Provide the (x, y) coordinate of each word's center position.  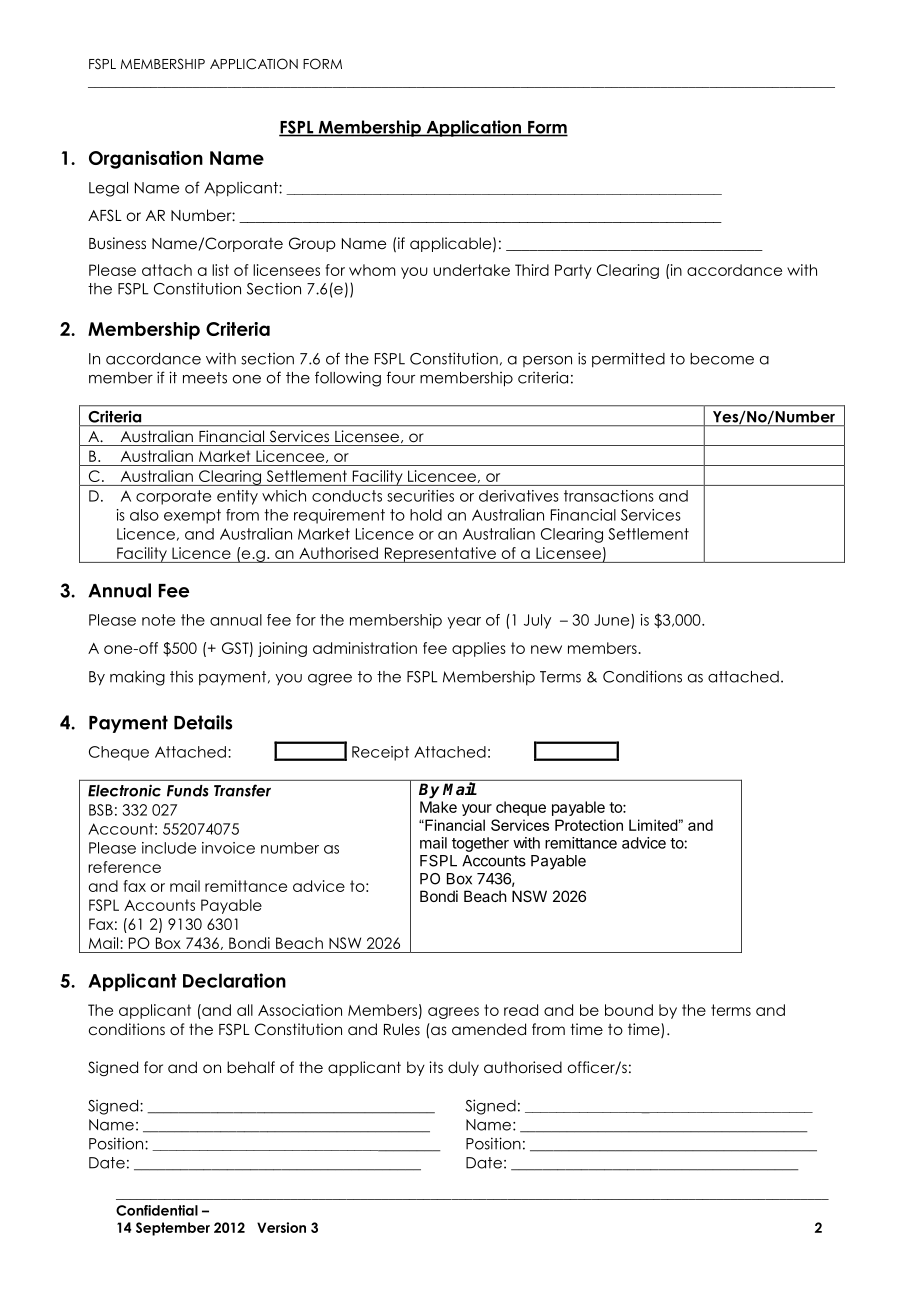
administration (365, 648)
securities (420, 496)
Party (573, 271)
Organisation (146, 160)
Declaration (234, 980)
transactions (609, 496)
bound (629, 1010)
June (613, 621)
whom (372, 270)
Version (281, 1227)
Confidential (157, 1210)
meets (205, 378)
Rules (402, 1029)
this (181, 677)
